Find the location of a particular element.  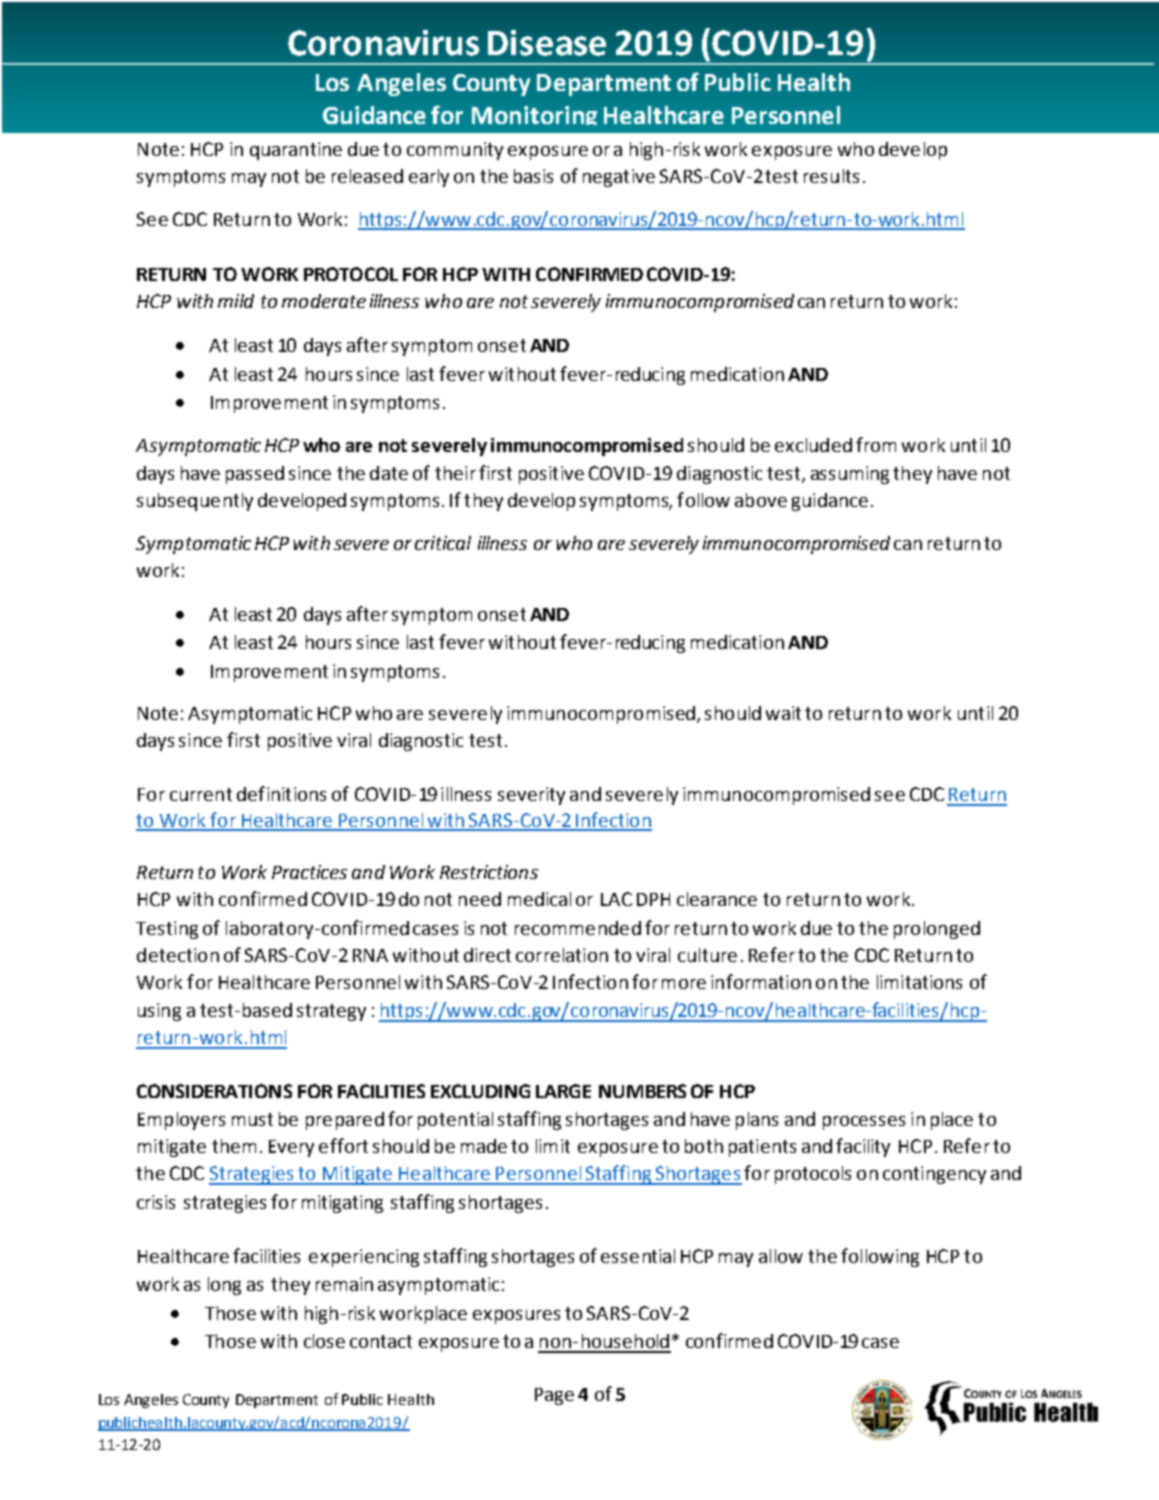

results is located at coordinates (831, 176).
